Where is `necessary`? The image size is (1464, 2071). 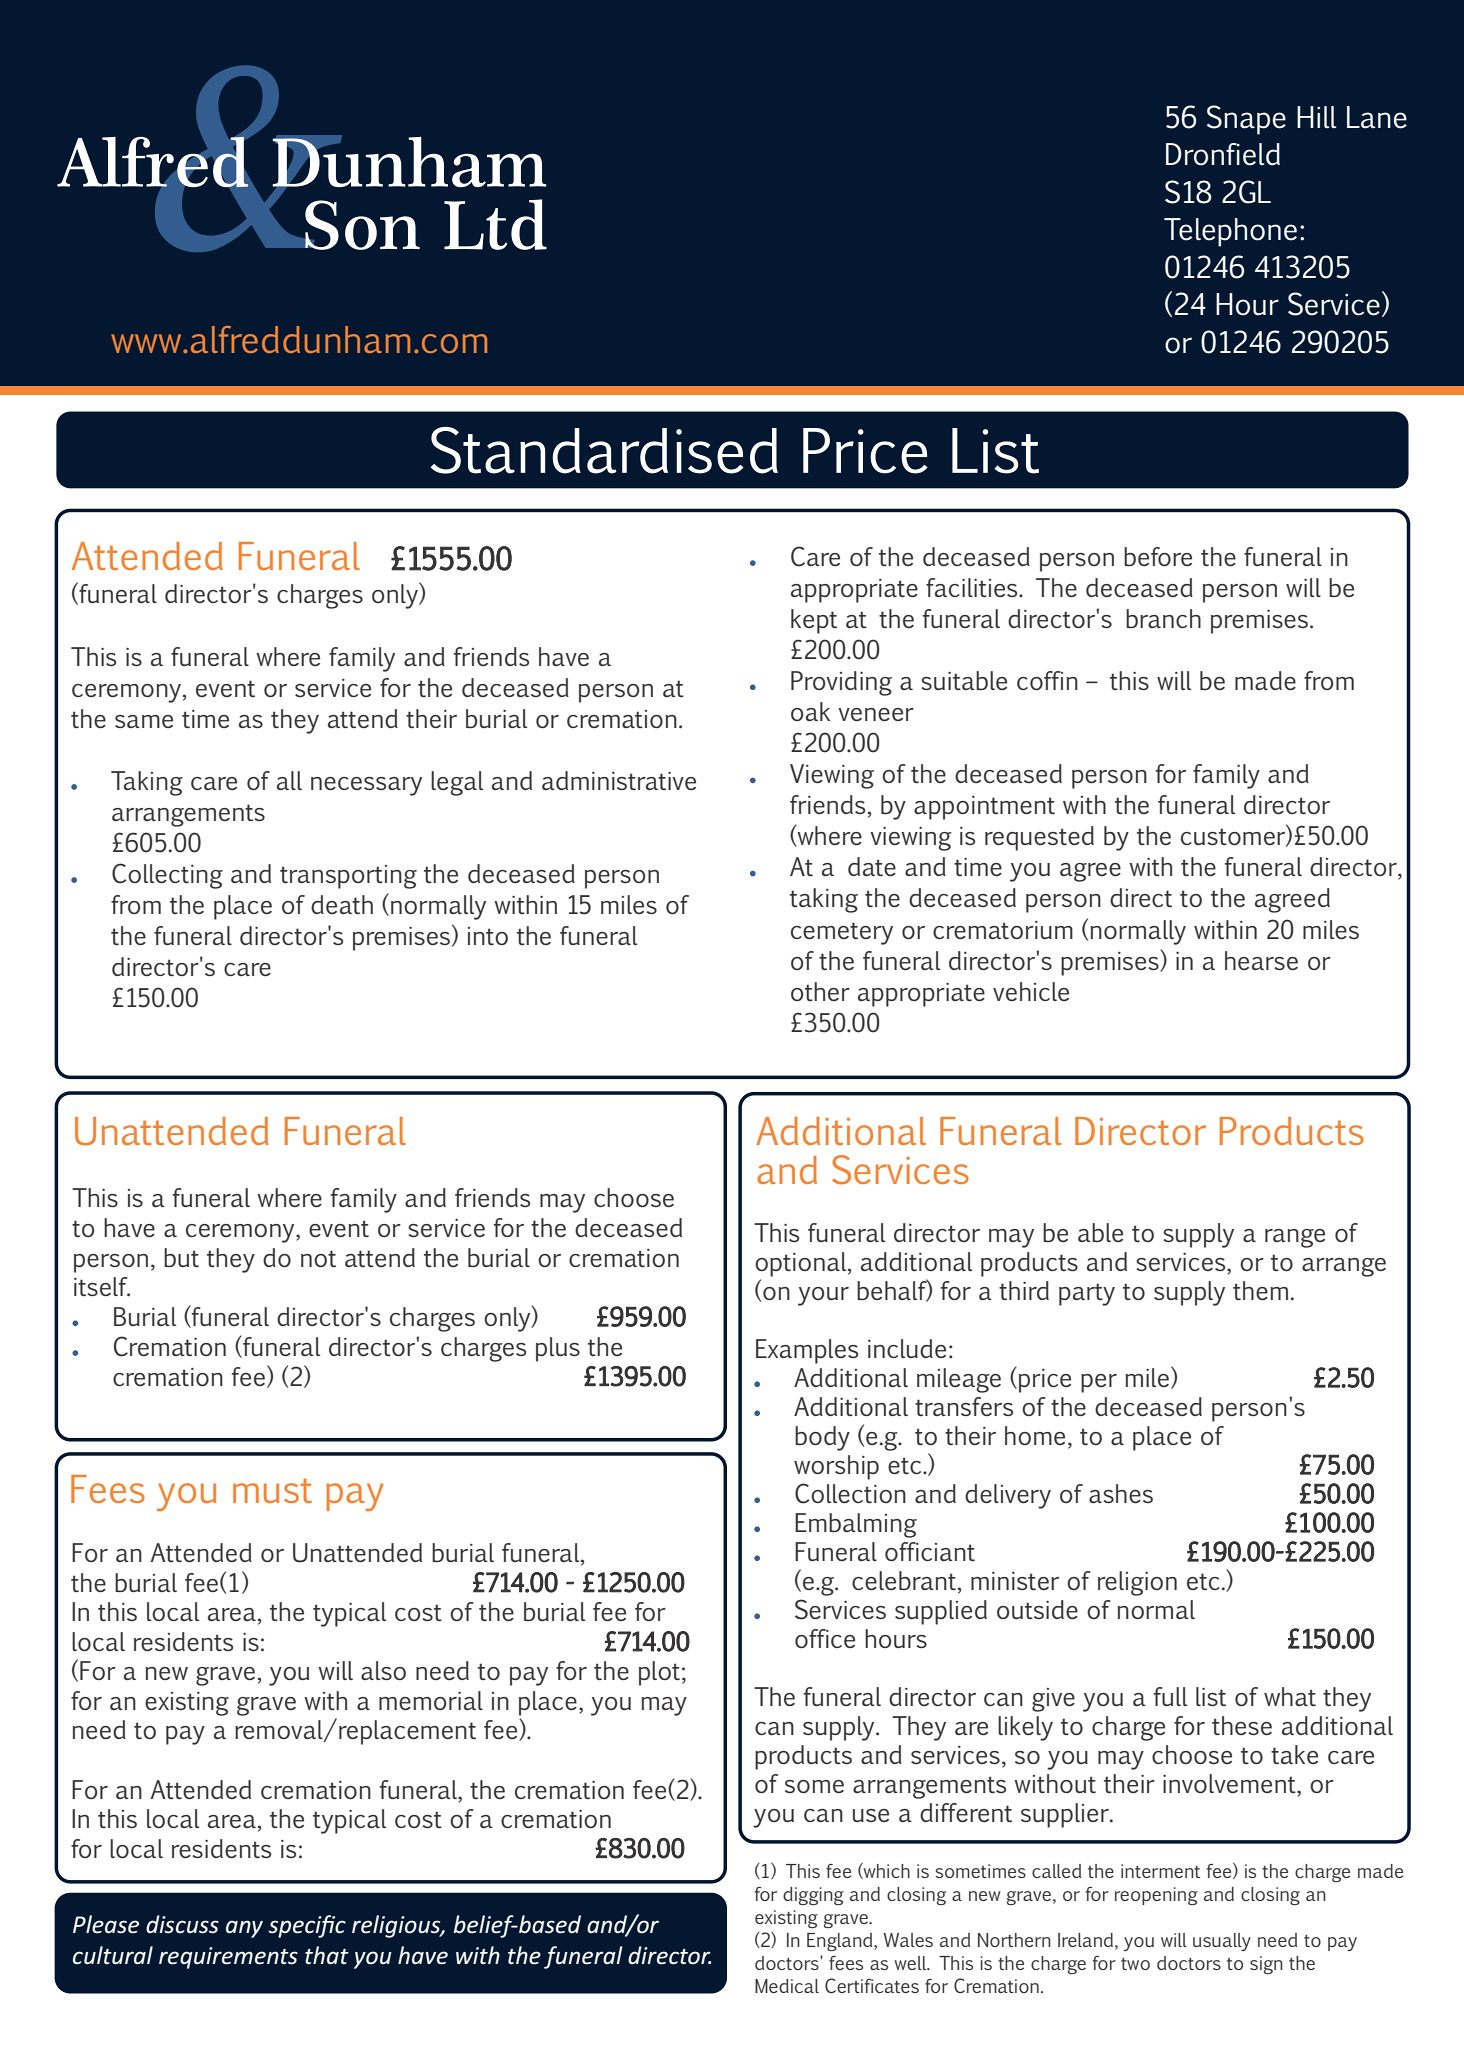
necessary is located at coordinates (366, 786).
